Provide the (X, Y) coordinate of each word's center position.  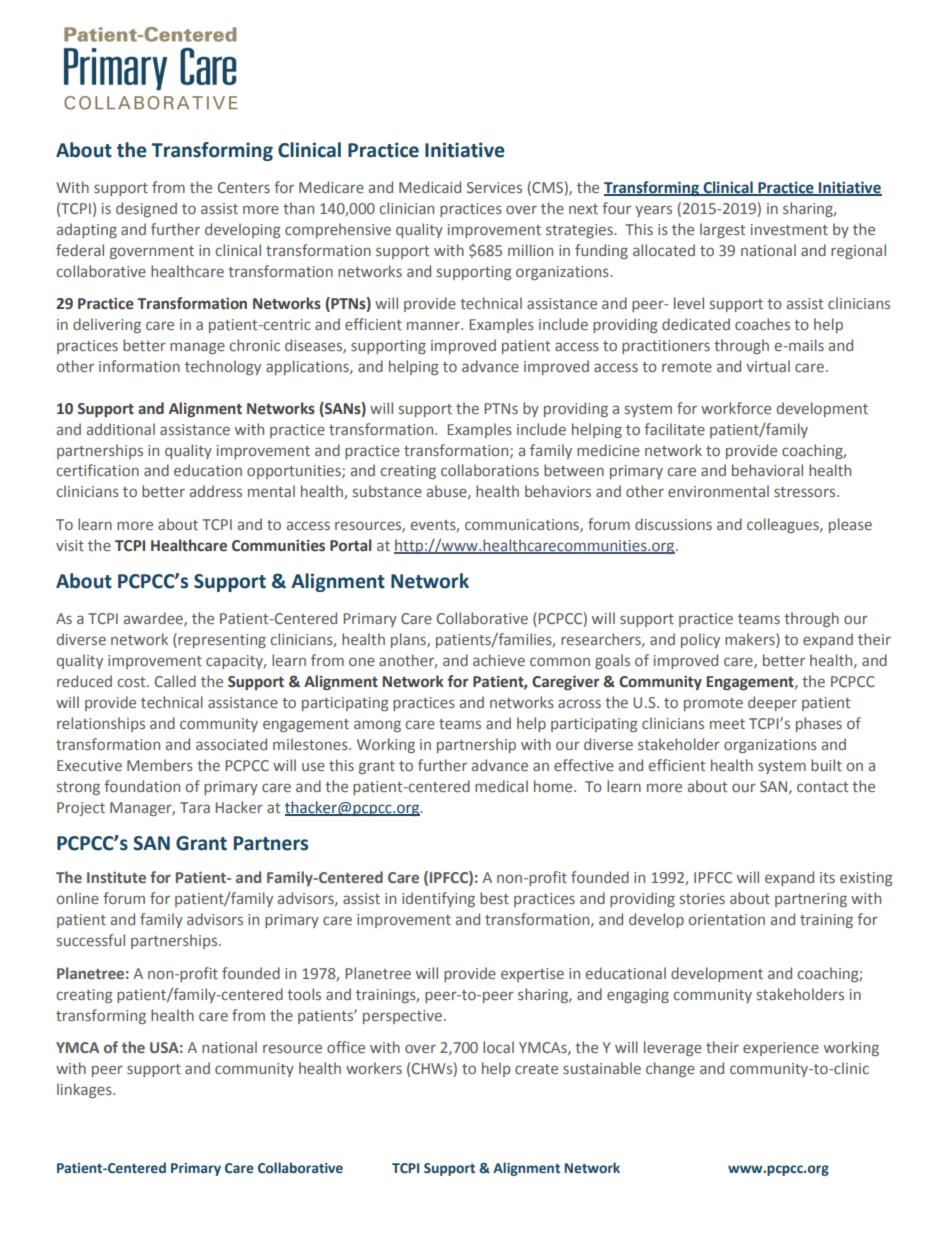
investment (789, 229)
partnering (811, 900)
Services (494, 187)
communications (523, 526)
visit (70, 545)
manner (434, 325)
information (139, 366)
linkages (85, 1090)
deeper (772, 703)
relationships (101, 724)
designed (146, 209)
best (494, 898)
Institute (116, 877)
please (850, 525)
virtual (768, 366)
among (377, 726)
